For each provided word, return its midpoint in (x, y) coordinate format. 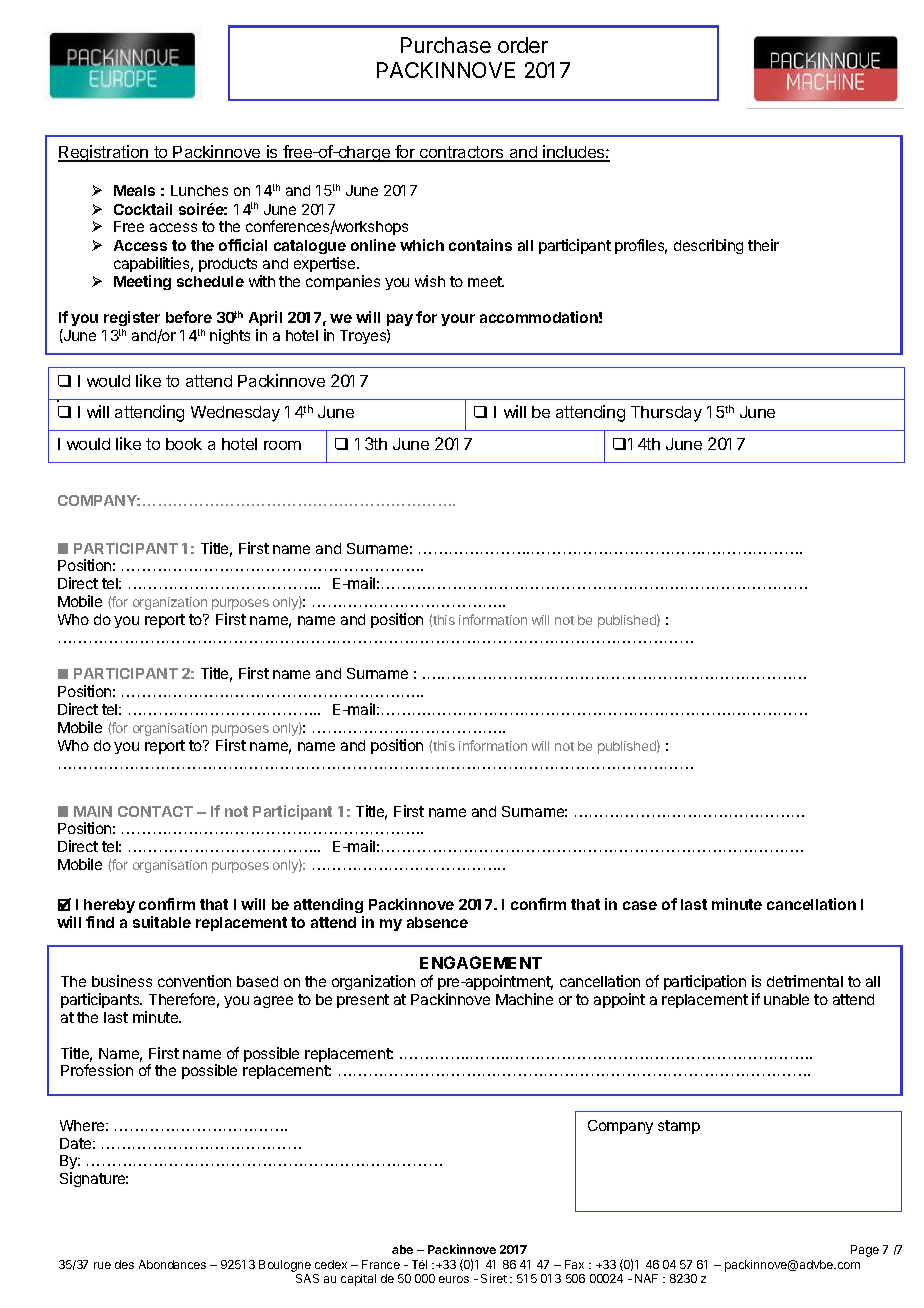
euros (454, 1279)
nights (230, 336)
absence (437, 922)
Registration (104, 153)
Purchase (446, 45)
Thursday (666, 414)
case (640, 905)
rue (102, 1265)
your (458, 320)
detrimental (805, 981)
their (763, 245)
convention (194, 981)
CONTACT (155, 811)
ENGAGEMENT (481, 962)
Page (865, 1251)
